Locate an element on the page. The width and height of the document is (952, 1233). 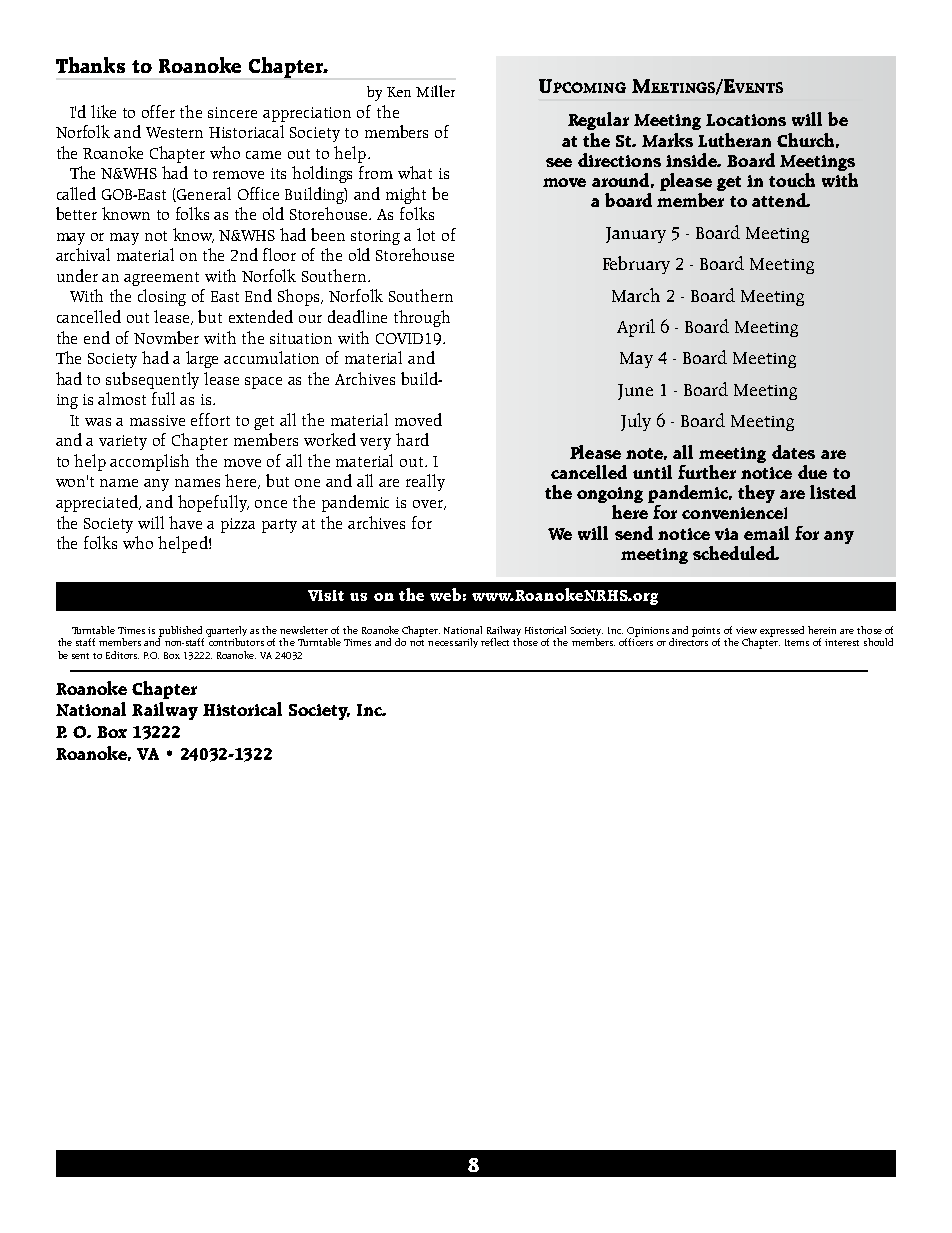
over is located at coordinates (429, 505).
